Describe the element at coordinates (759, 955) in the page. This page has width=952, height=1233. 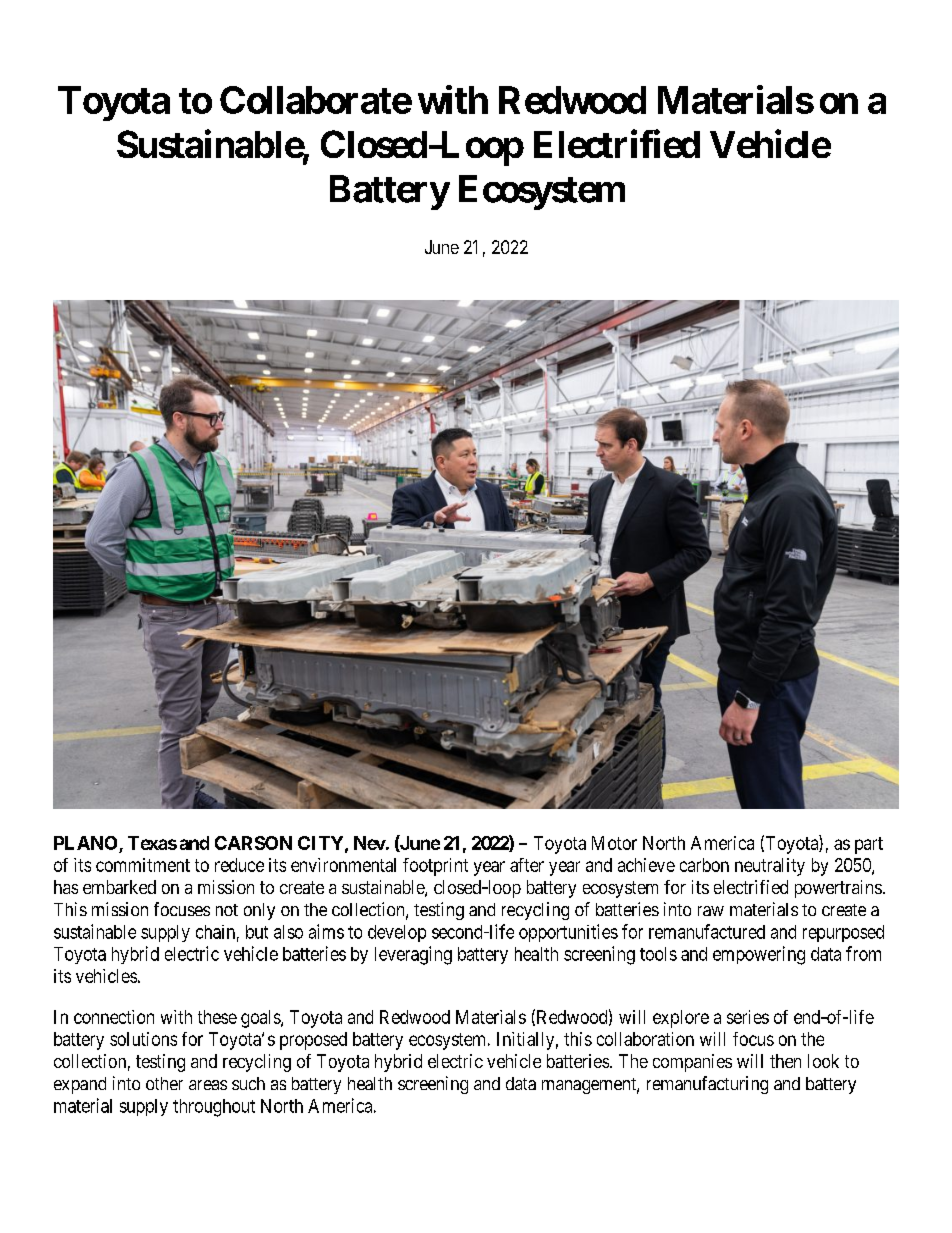
I see `empowering` at that location.
